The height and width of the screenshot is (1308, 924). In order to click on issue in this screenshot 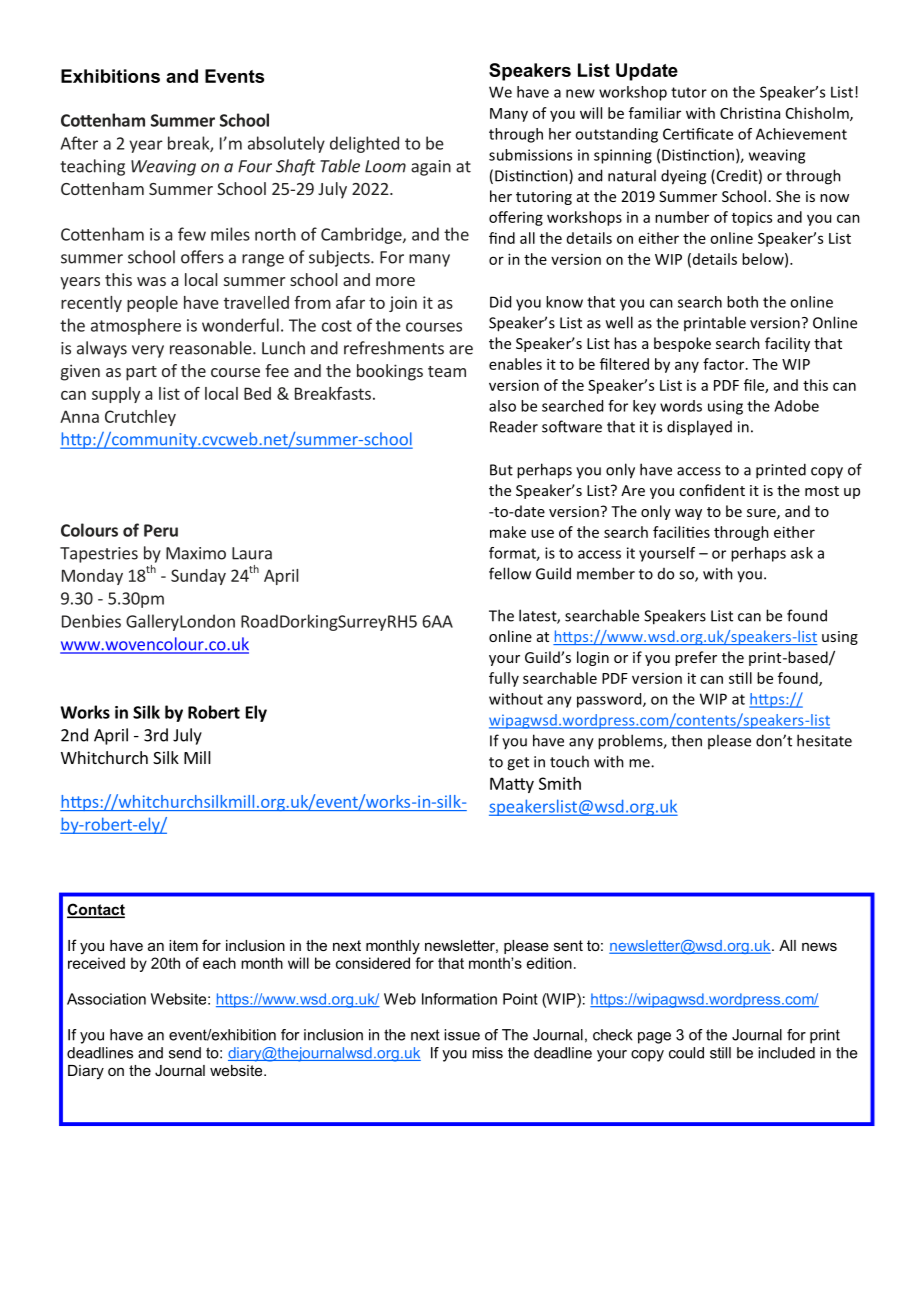, I will do `click(462, 1035)`.
